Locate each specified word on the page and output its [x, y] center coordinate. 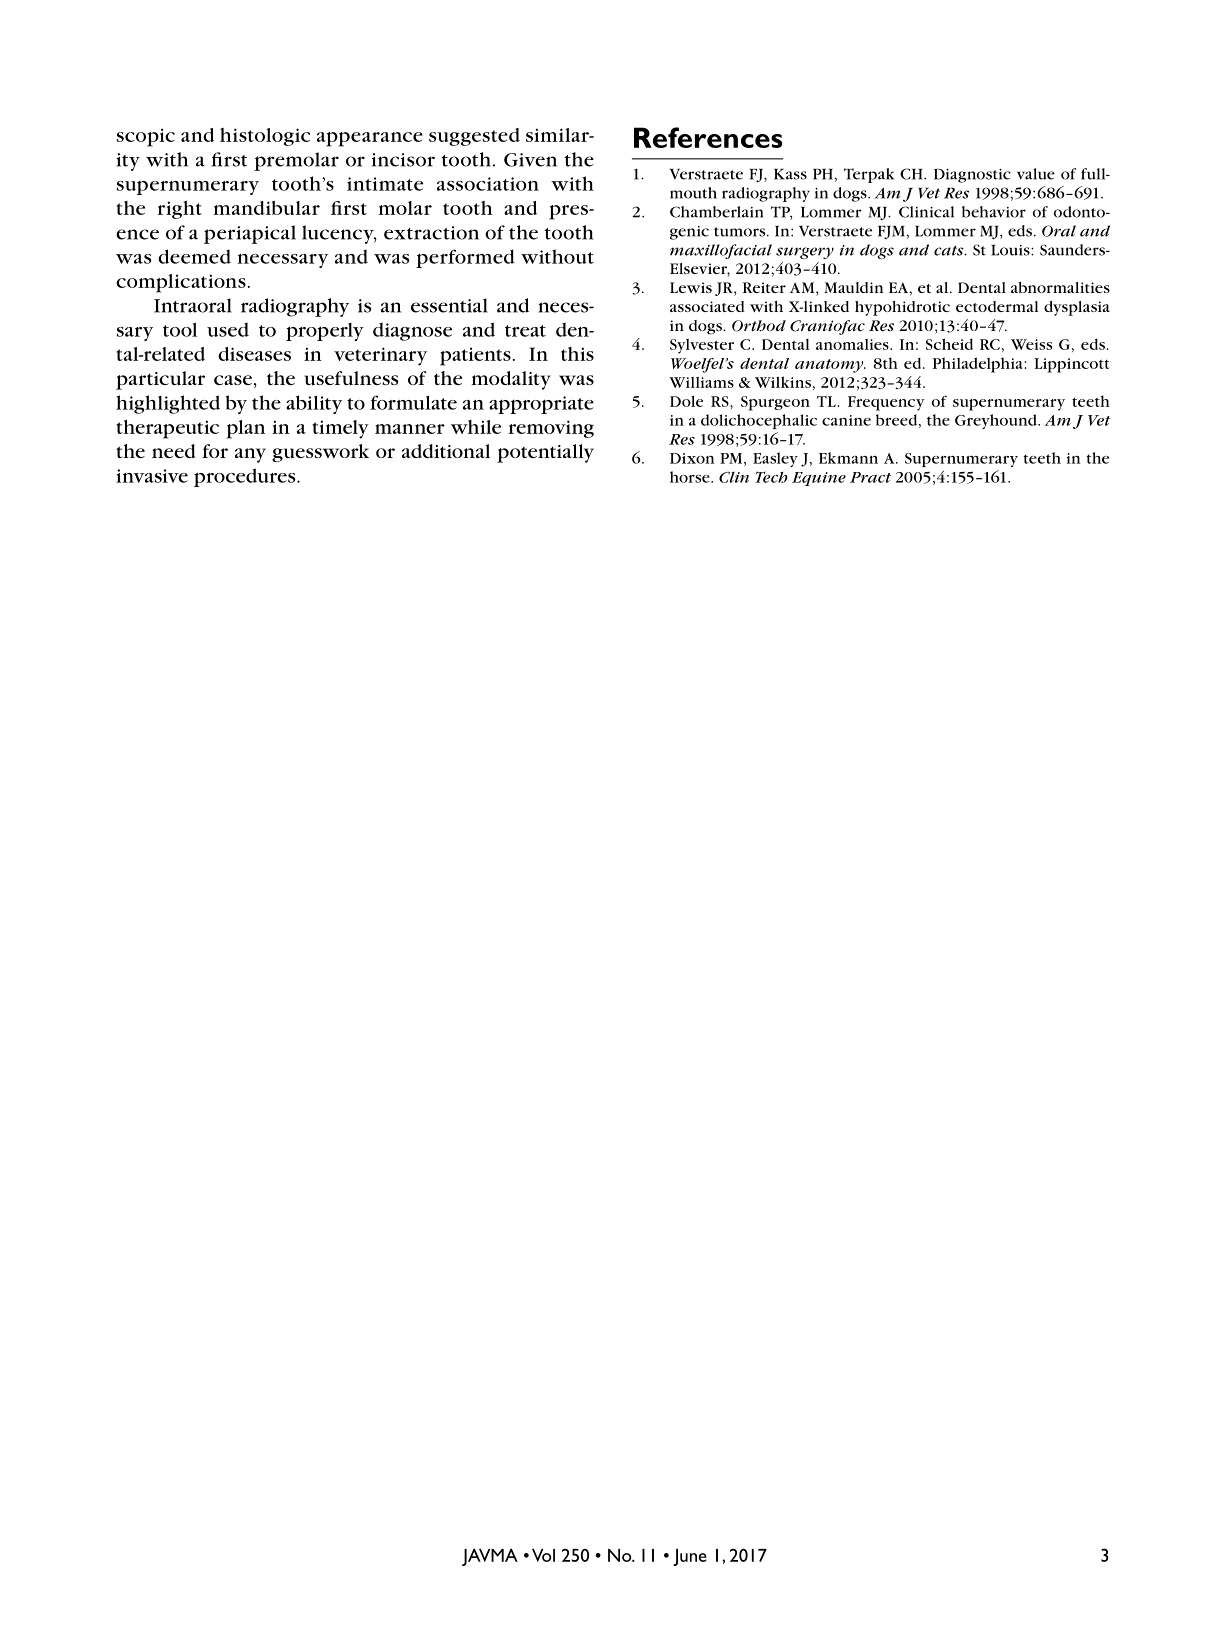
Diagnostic [972, 176]
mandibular [266, 208]
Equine [819, 479]
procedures [246, 477]
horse [691, 477]
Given [530, 160]
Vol [543, 1555]
